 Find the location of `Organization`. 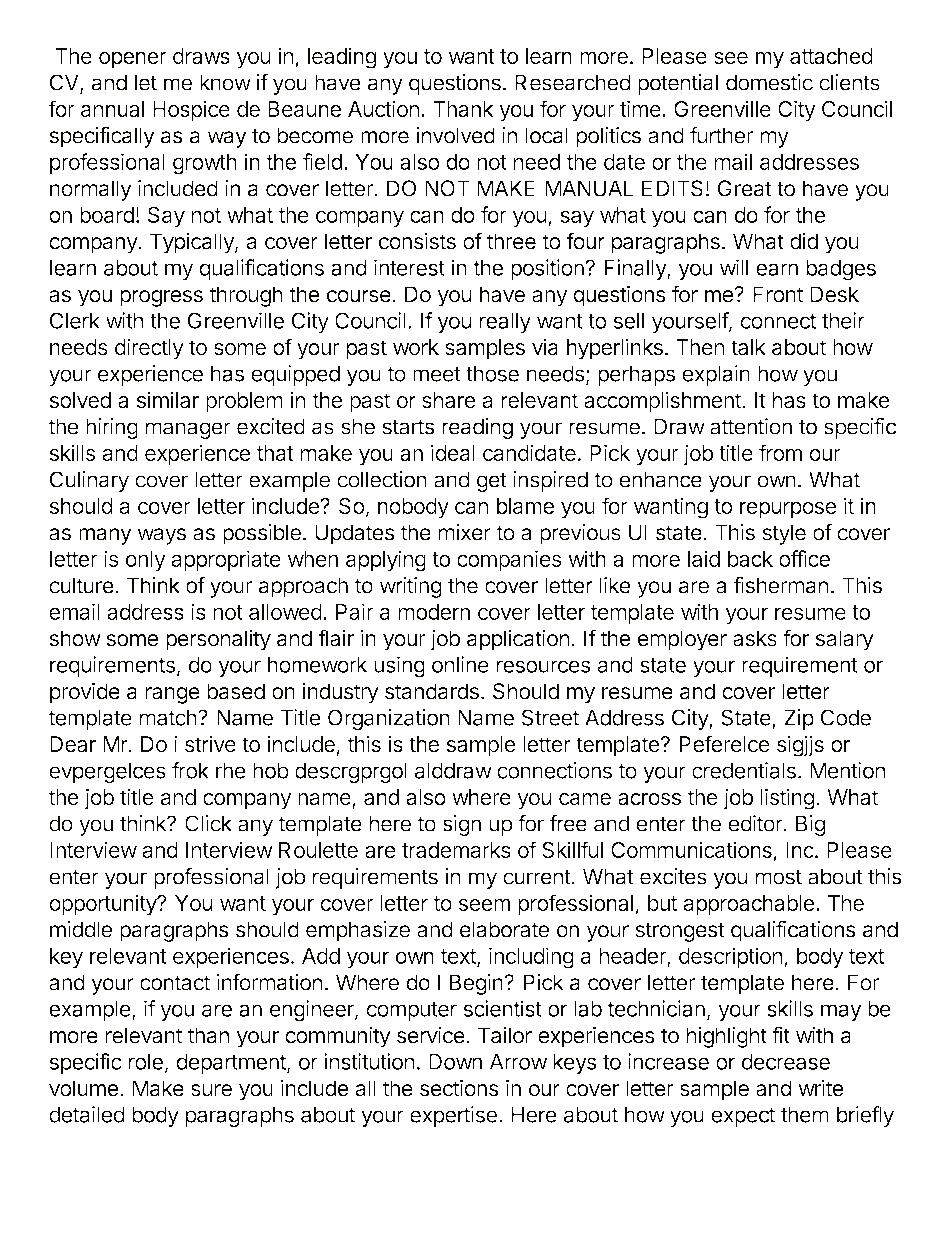

Organization is located at coordinates (389, 719).
